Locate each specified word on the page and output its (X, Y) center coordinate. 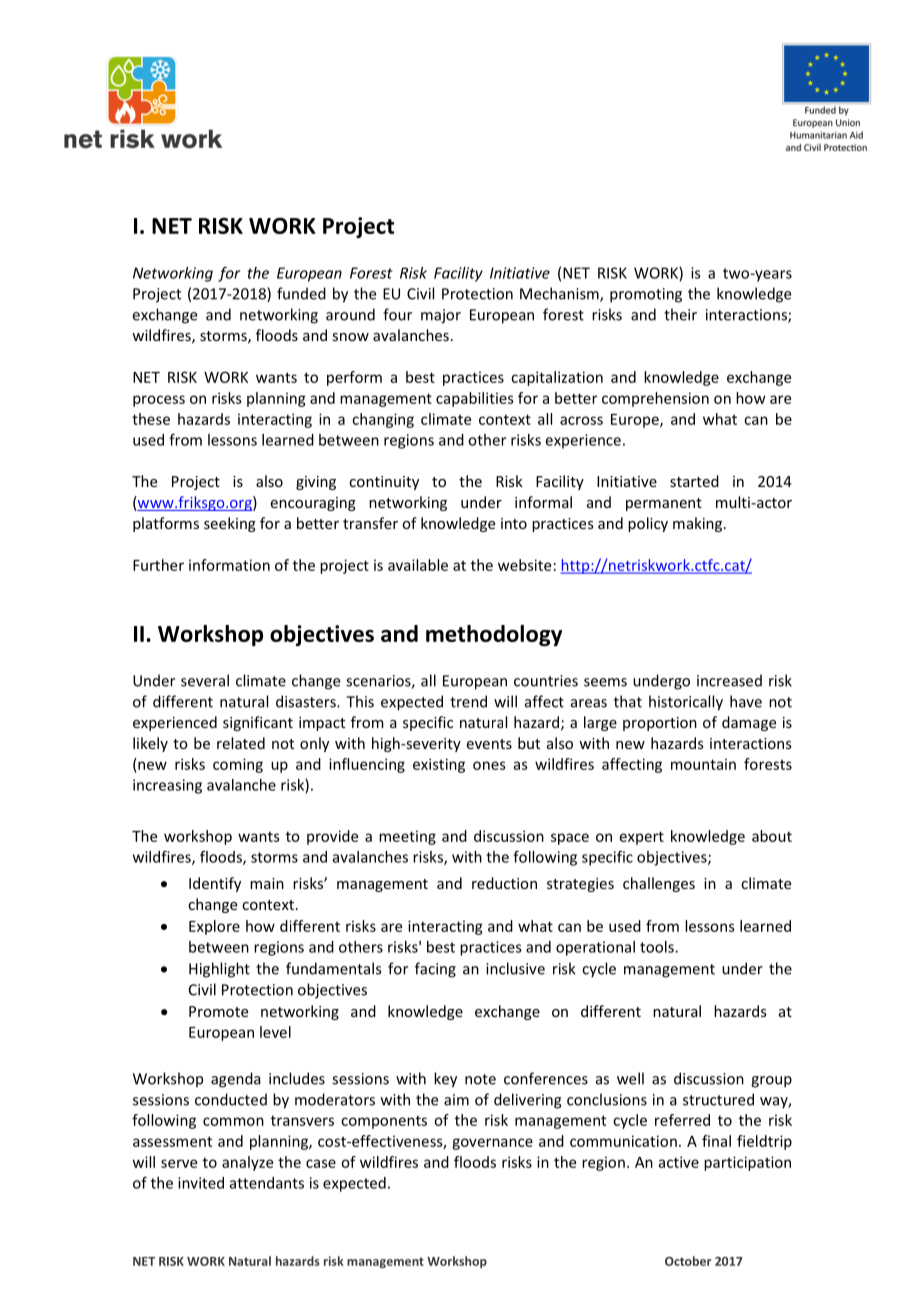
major (441, 316)
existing (439, 765)
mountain (703, 764)
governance (492, 1144)
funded (301, 293)
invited (201, 1183)
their (680, 314)
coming (238, 765)
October (688, 1261)
